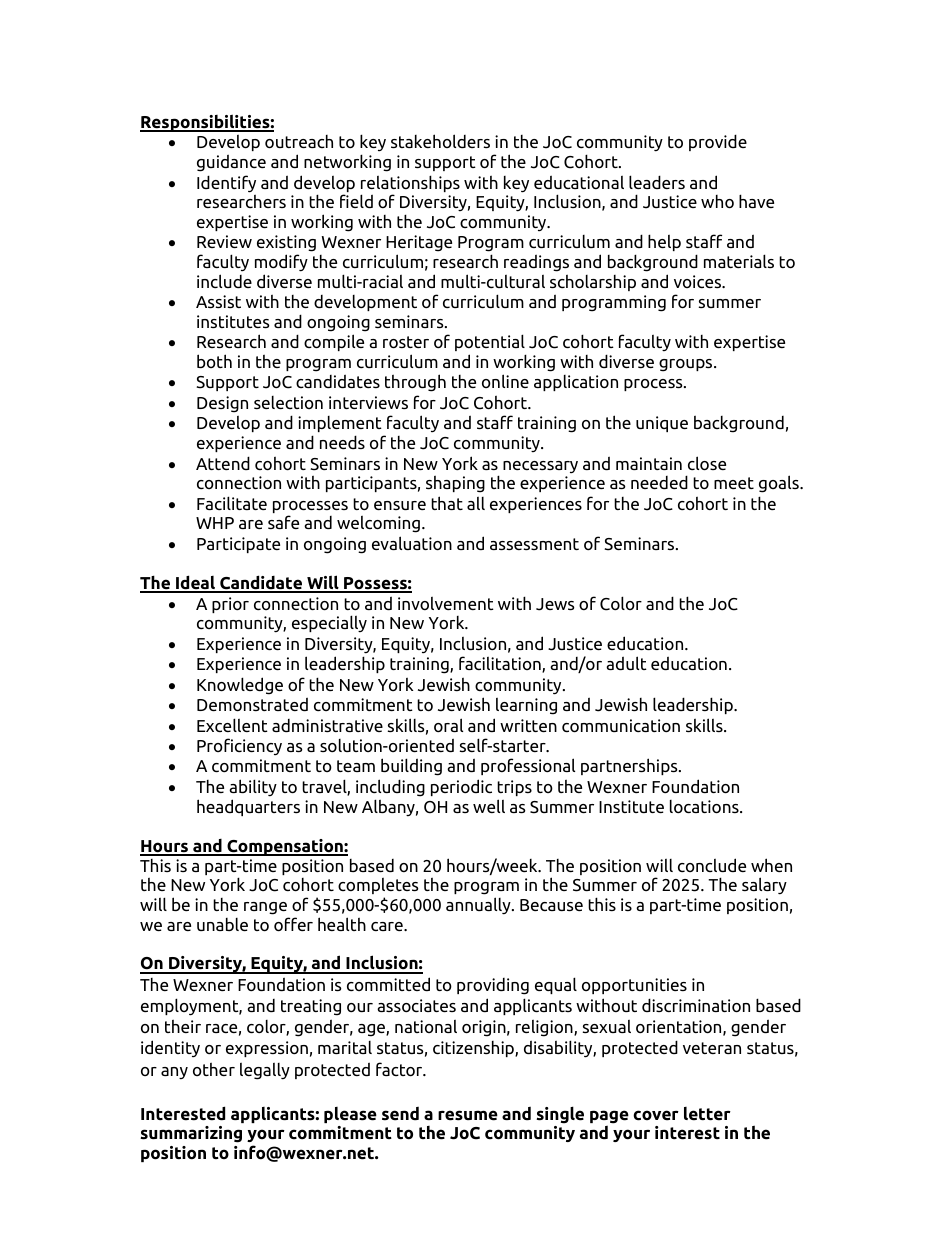  What do you see at coordinates (705, 807) in the page?
I see `locations` at bounding box center [705, 807].
